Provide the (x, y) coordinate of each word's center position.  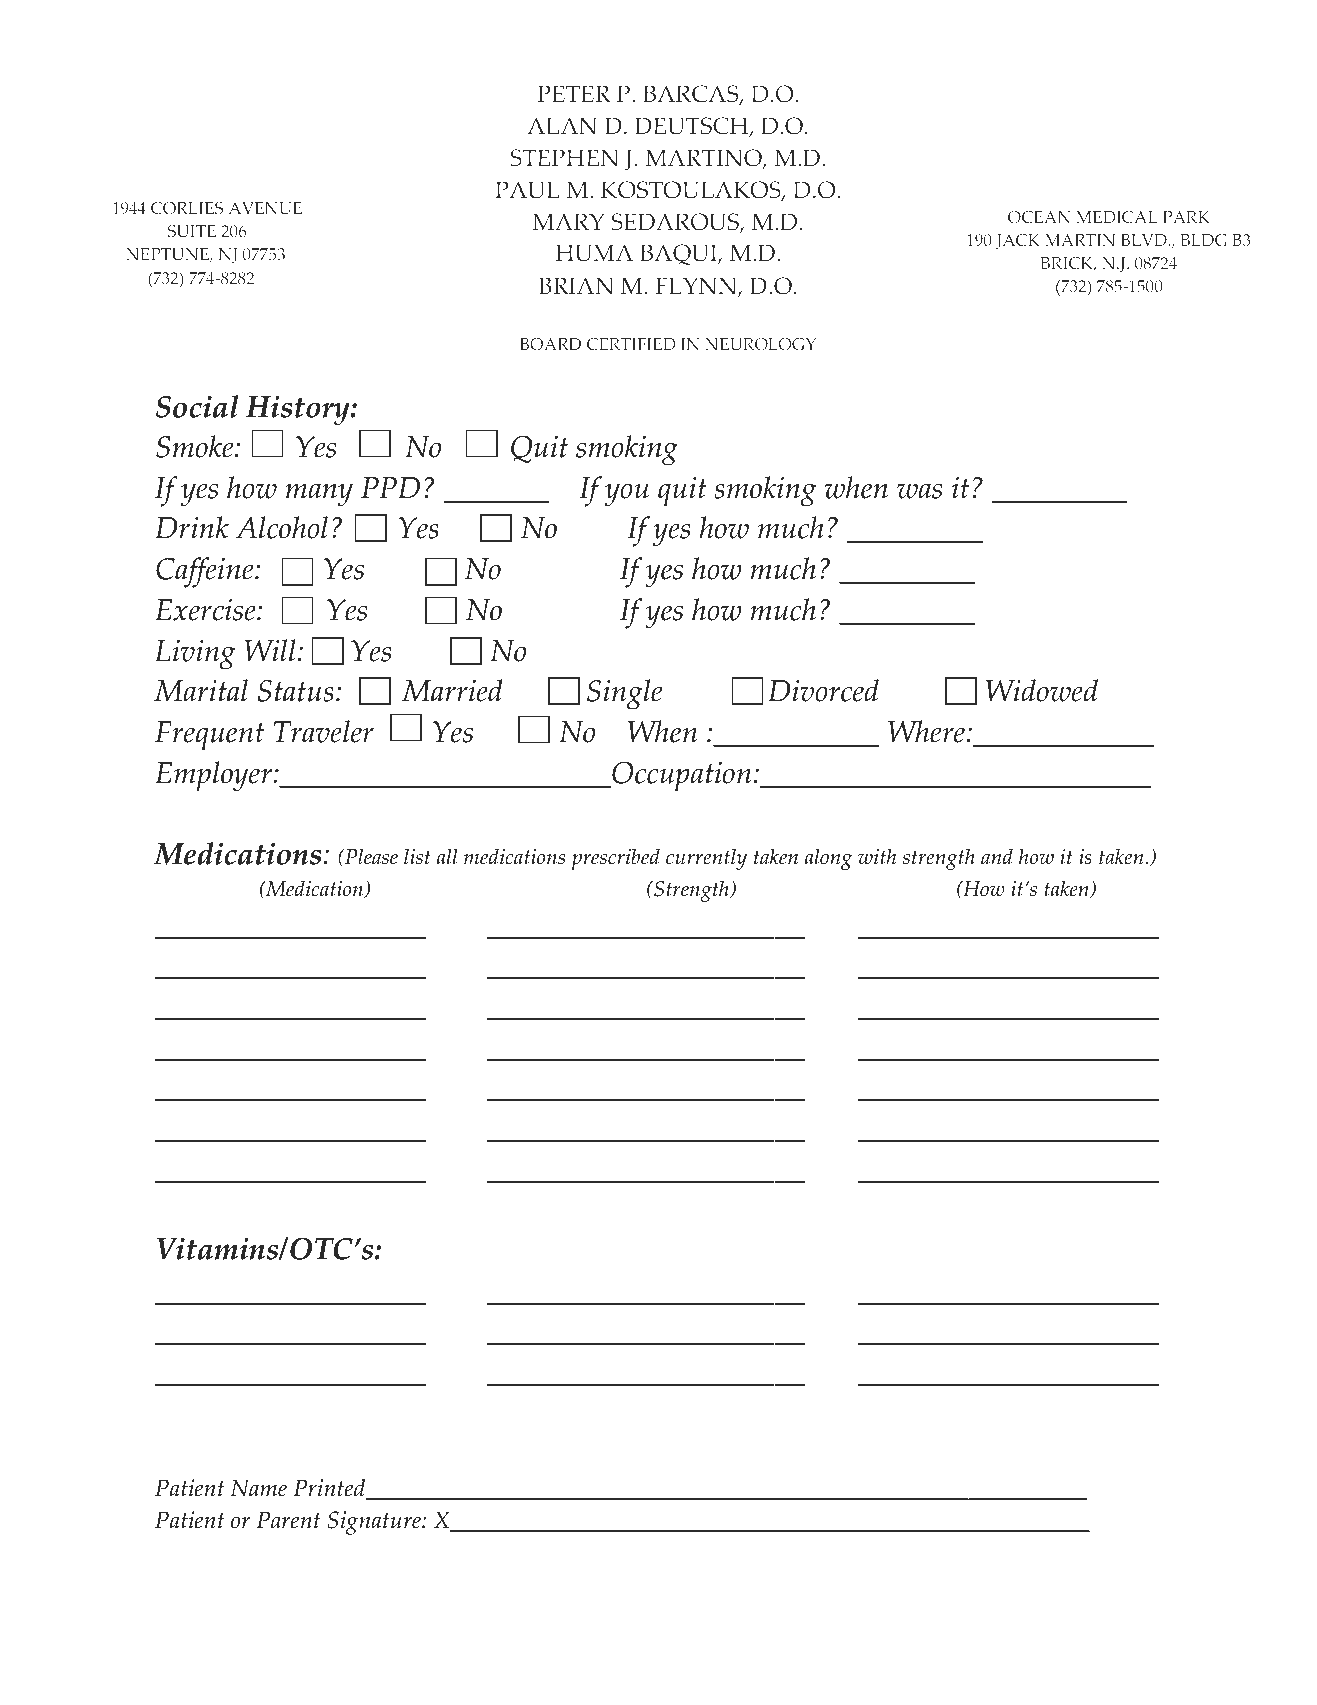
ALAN (562, 125)
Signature (375, 1523)
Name (259, 1488)
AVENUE (265, 208)
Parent (288, 1520)
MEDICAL (1117, 217)
